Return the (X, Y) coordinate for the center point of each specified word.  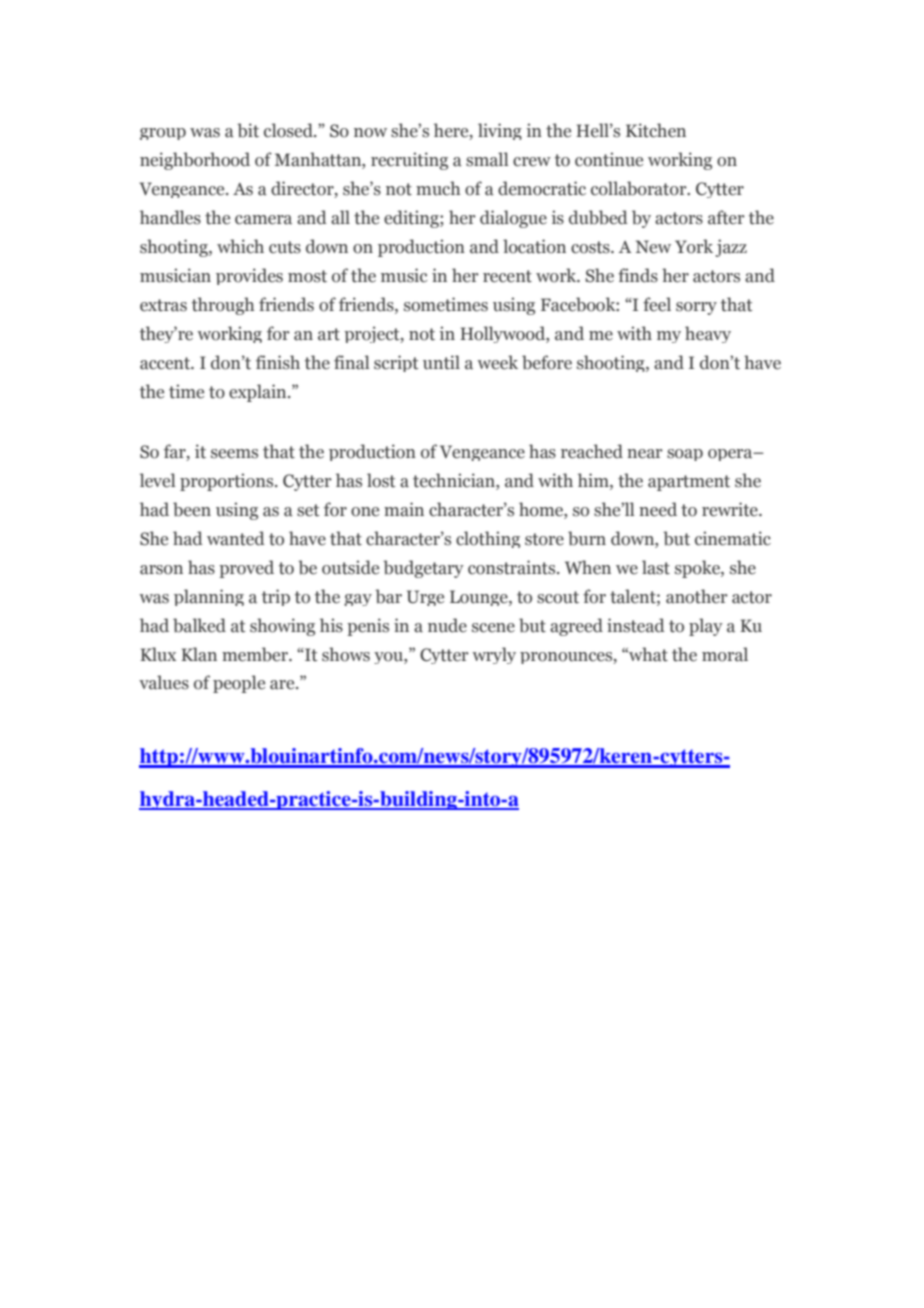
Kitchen (656, 130)
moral (725, 654)
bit (248, 130)
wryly (494, 655)
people (239, 684)
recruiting (409, 161)
